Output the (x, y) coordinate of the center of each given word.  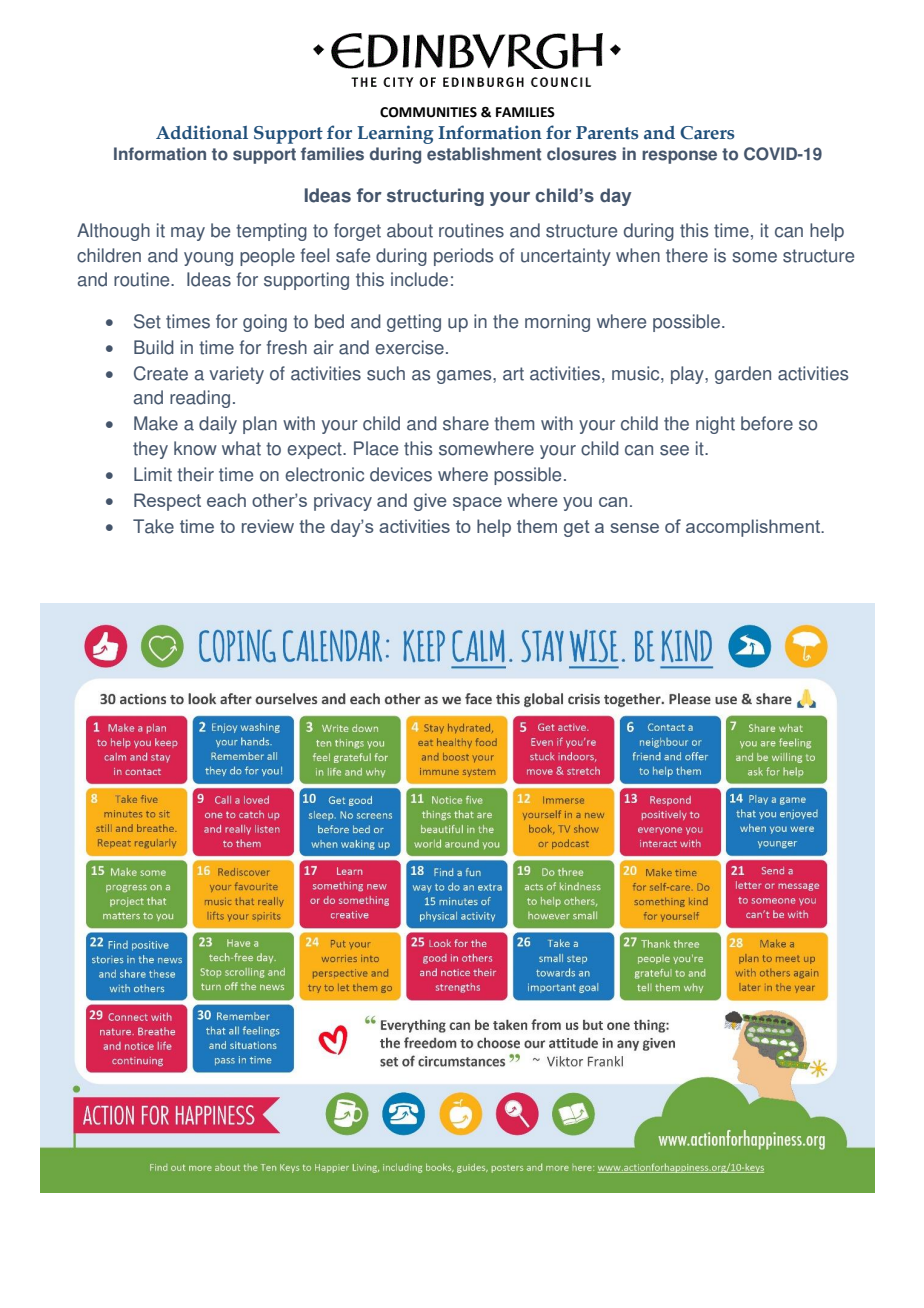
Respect (167, 502)
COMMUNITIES (428, 112)
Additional (202, 132)
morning (557, 323)
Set (147, 321)
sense (634, 528)
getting (414, 323)
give (430, 502)
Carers (707, 133)
